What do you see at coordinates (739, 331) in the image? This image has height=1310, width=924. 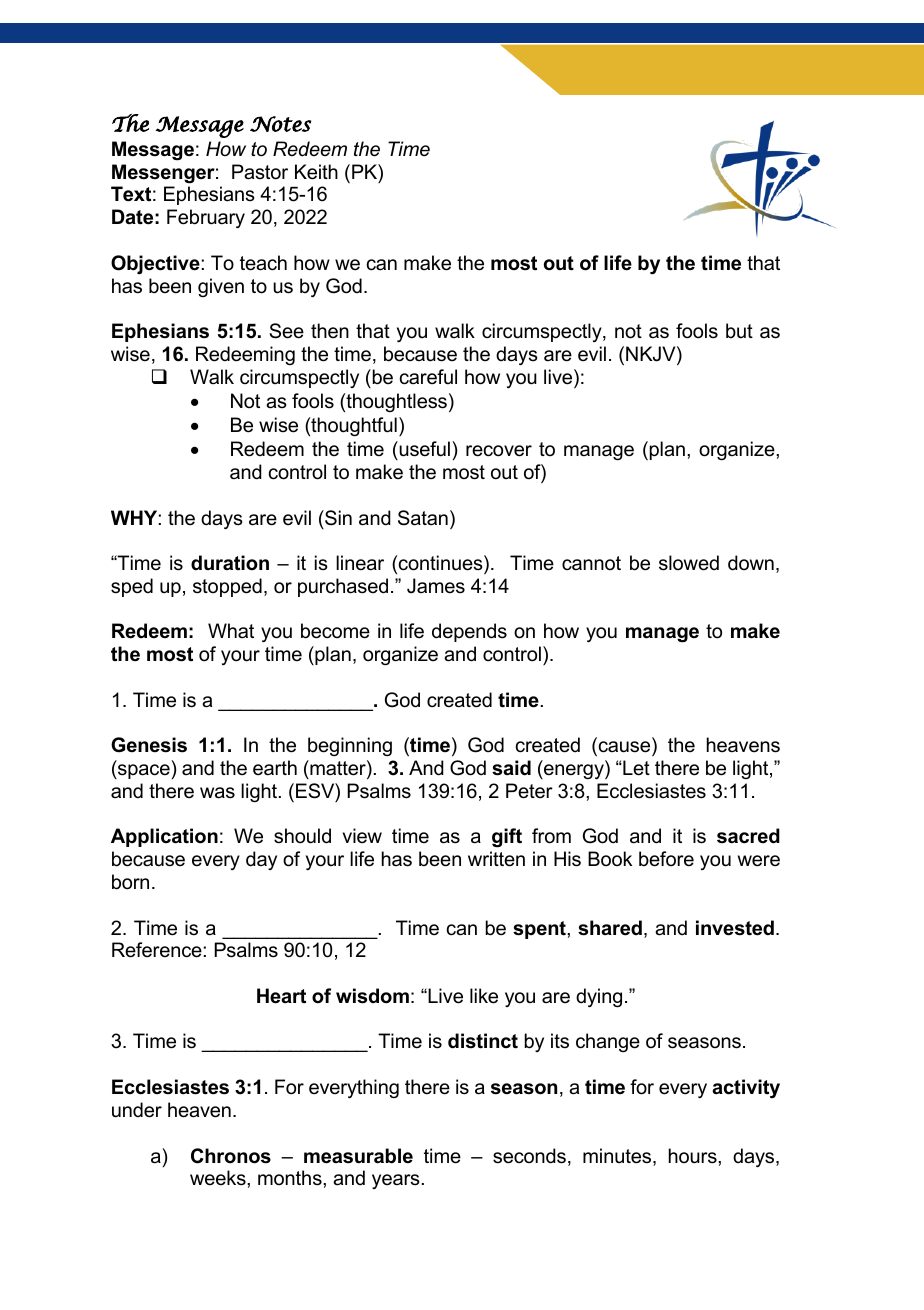 I see `but` at bounding box center [739, 331].
